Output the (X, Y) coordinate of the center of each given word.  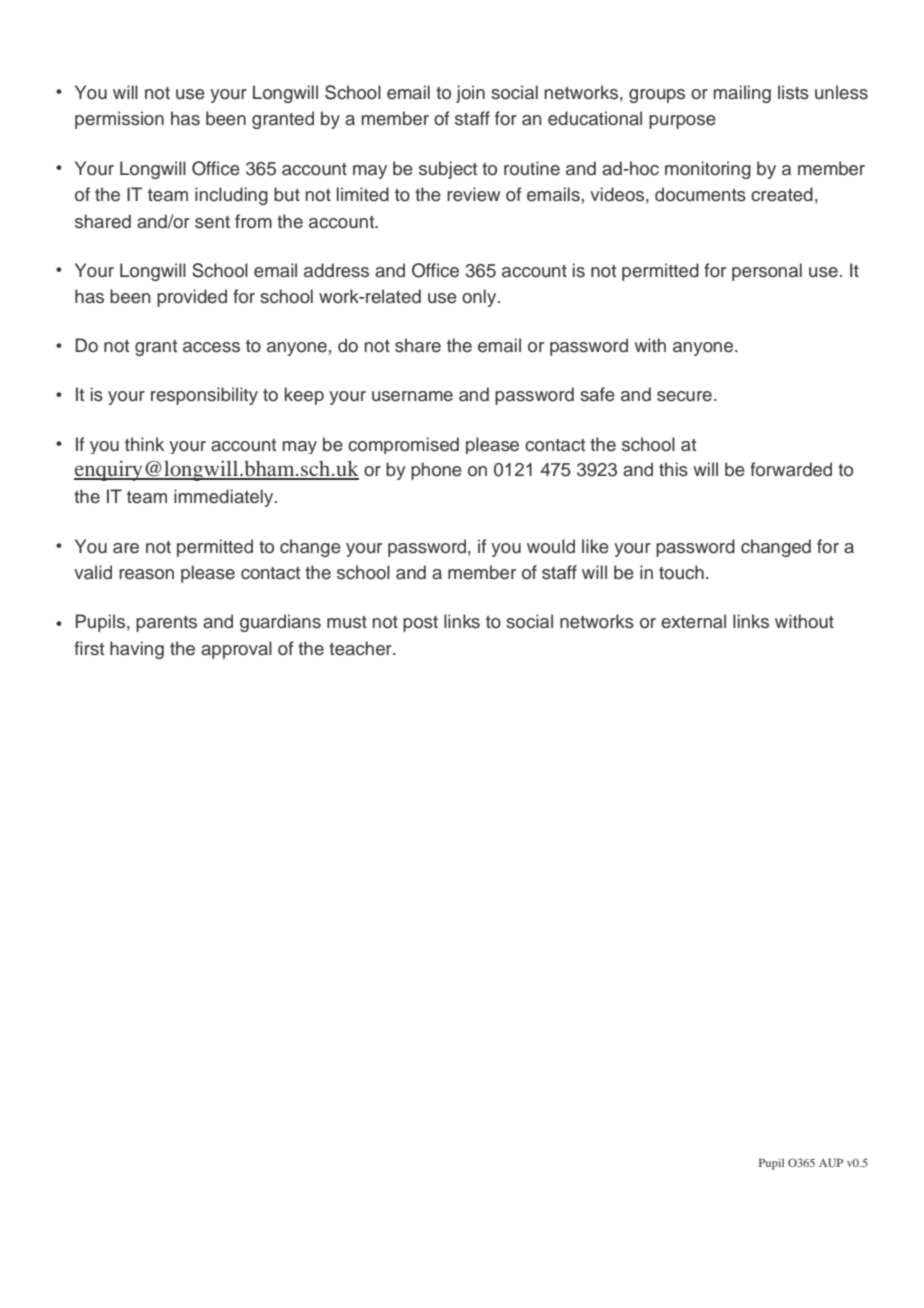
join (470, 94)
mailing (742, 94)
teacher (361, 648)
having (137, 650)
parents (166, 624)
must (347, 622)
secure (684, 396)
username (412, 396)
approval (236, 650)
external (693, 621)
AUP (831, 1162)
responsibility (204, 396)
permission (119, 120)
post (420, 624)
